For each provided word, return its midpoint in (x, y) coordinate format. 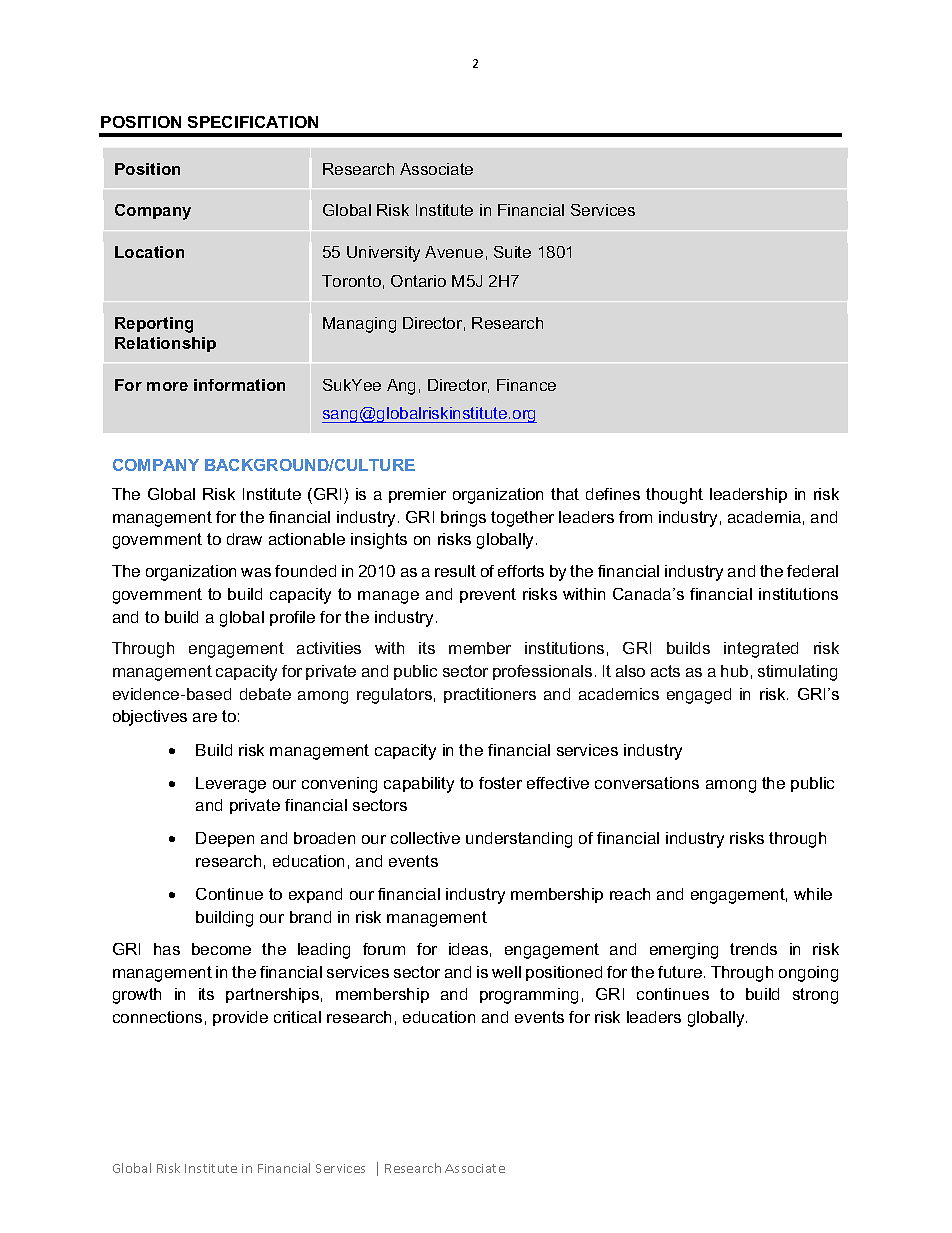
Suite (512, 252)
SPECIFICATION (253, 122)
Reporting (154, 325)
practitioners (490, 695)
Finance (526, 385)
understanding (519, 840)
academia (764, 517)
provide (240, 1018)
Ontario (418, 281)
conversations (647, 783)
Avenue (454, 252)
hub (734, 671)
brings (463, 519)
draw (244, 539)
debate (265, 694)
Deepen (225, 839)
